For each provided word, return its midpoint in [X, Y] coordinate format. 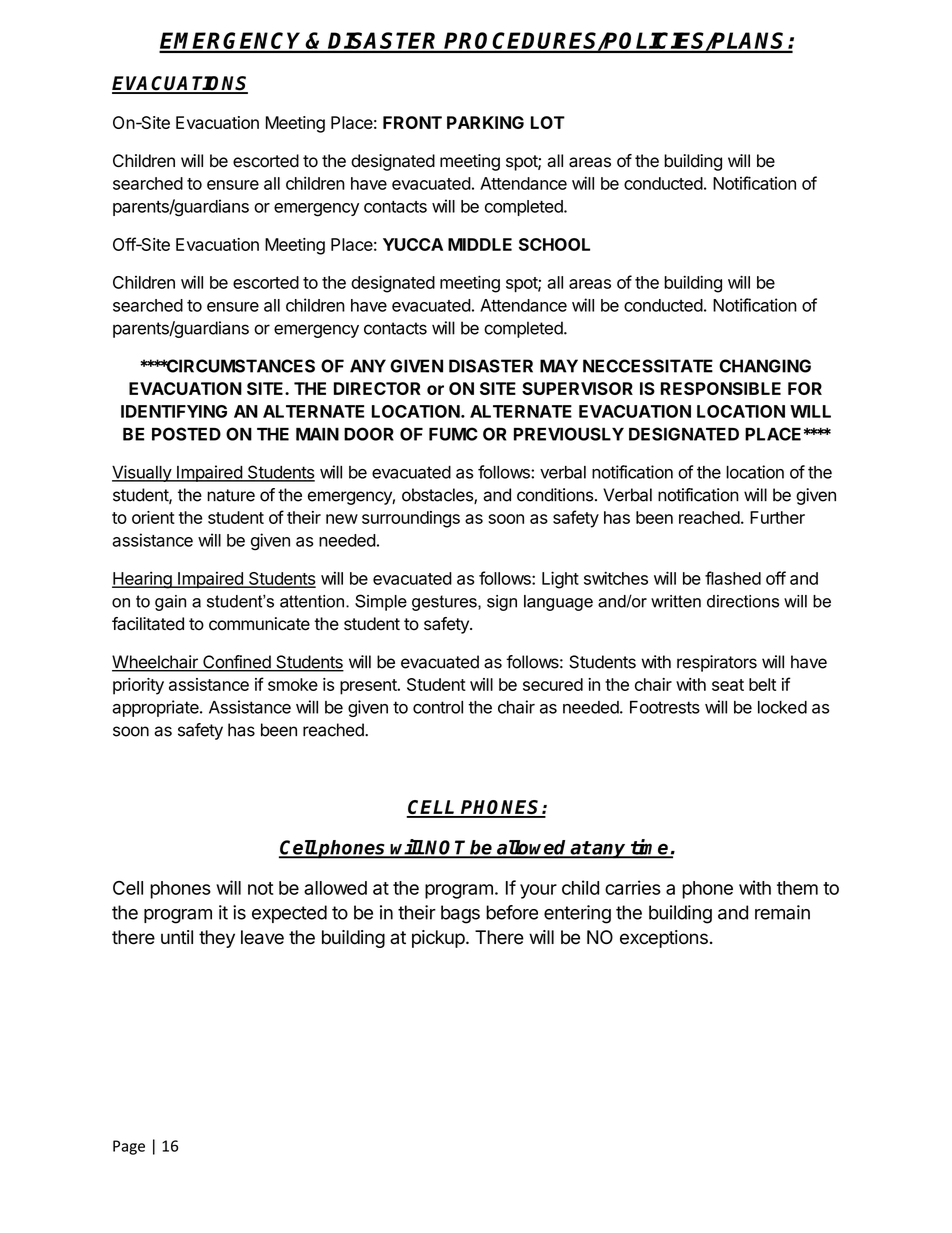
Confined [237, 663]
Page [129, 1147]
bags [460, 914]
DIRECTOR [377, 388]
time [650, 848]
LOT [548, 122]
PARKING [485, 122]
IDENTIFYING [174, 411]
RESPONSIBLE [721, 388]
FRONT [412, 122]
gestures [445, 603]
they [217, 939]
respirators [717, 663]
